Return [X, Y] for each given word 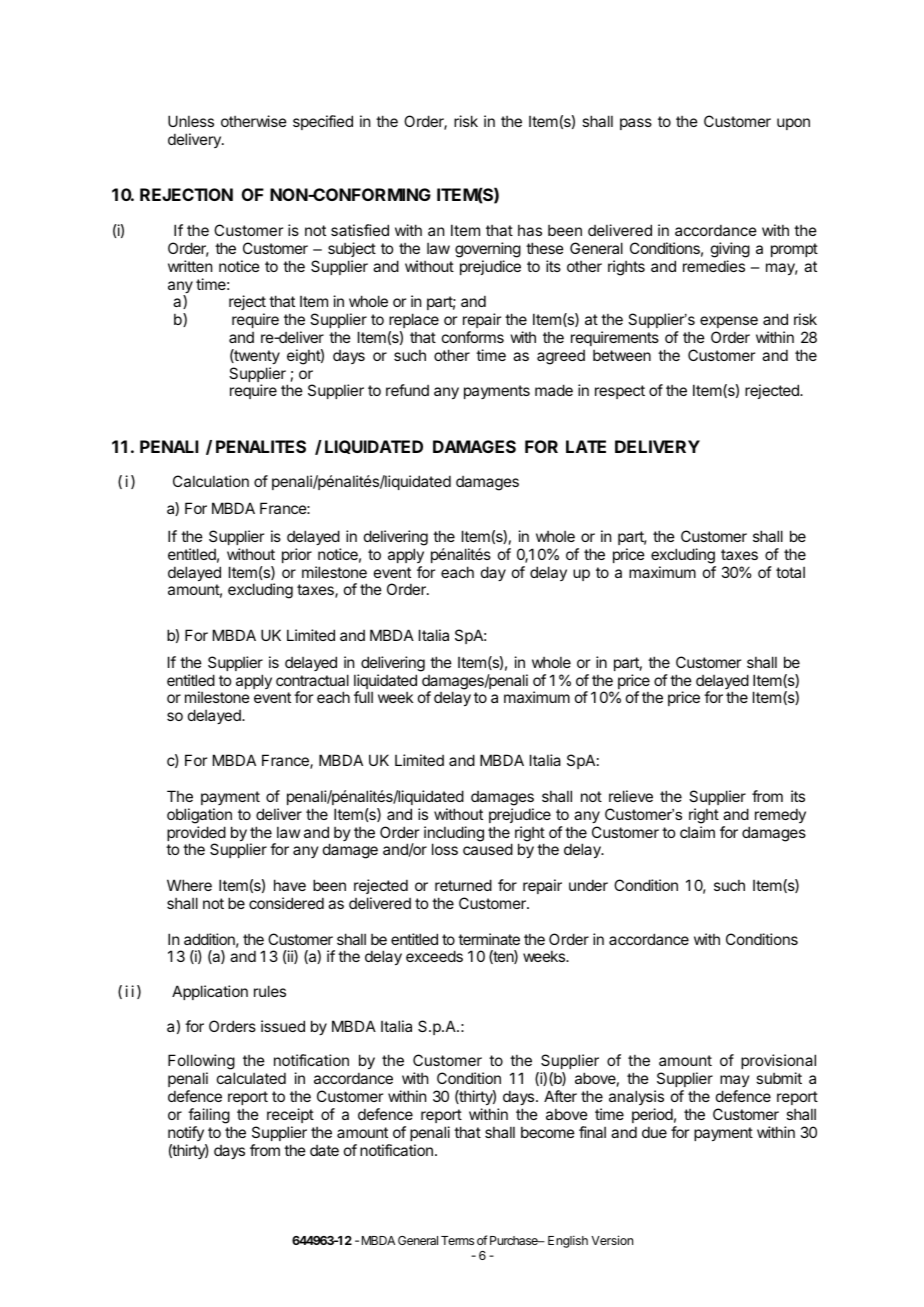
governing [488, 250]
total [790, 572]
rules [270, 991]
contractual [312, 680]
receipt [290, 1115]
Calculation [211, 481]
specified [323, 122]
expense [729, 322]
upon [793, 124]
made [554, 390]
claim [697, 832]
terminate [489, 939]
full [363, 697]
